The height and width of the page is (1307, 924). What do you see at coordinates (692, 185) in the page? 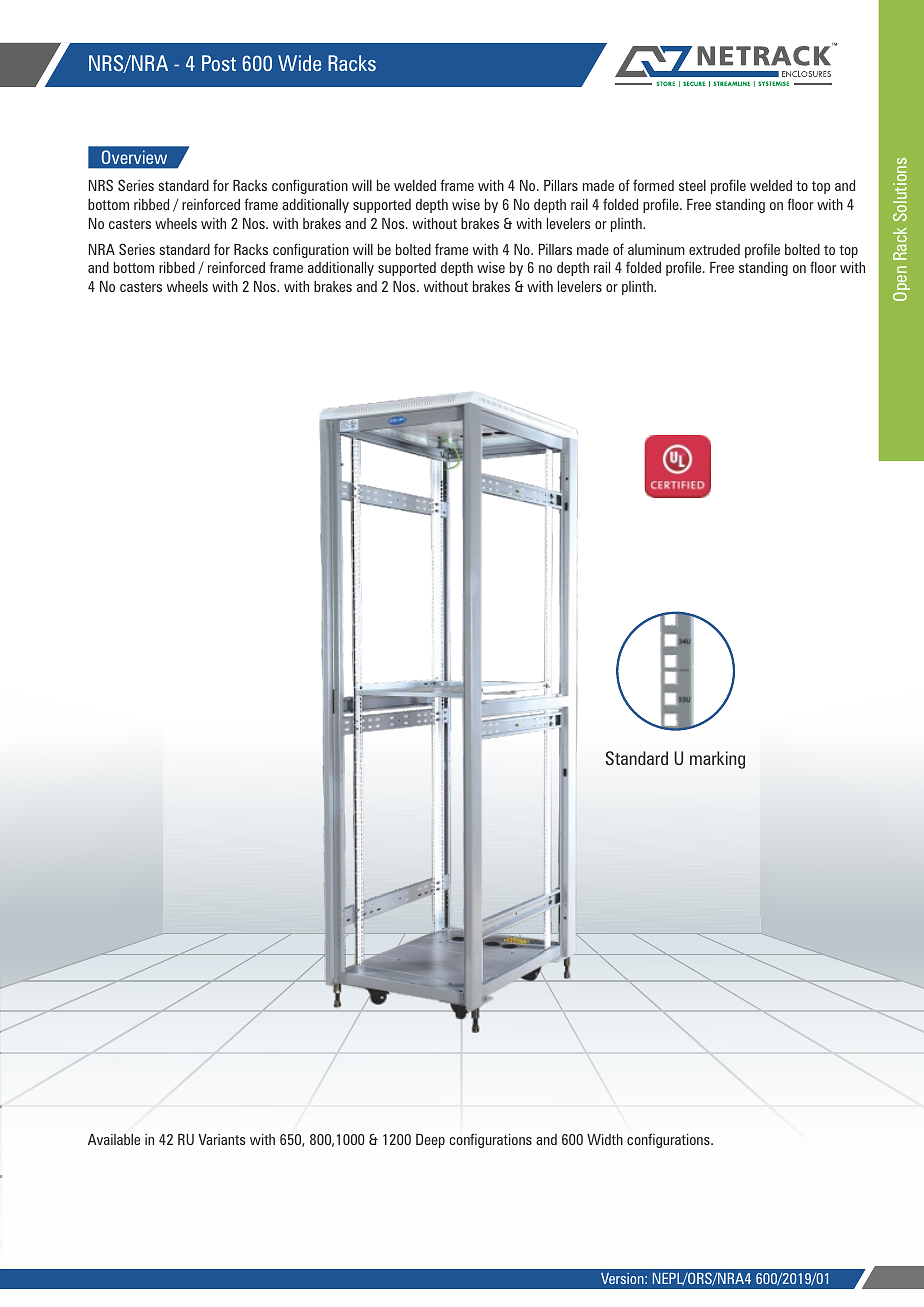
I see `steel` at bounding box center [692, 185].
